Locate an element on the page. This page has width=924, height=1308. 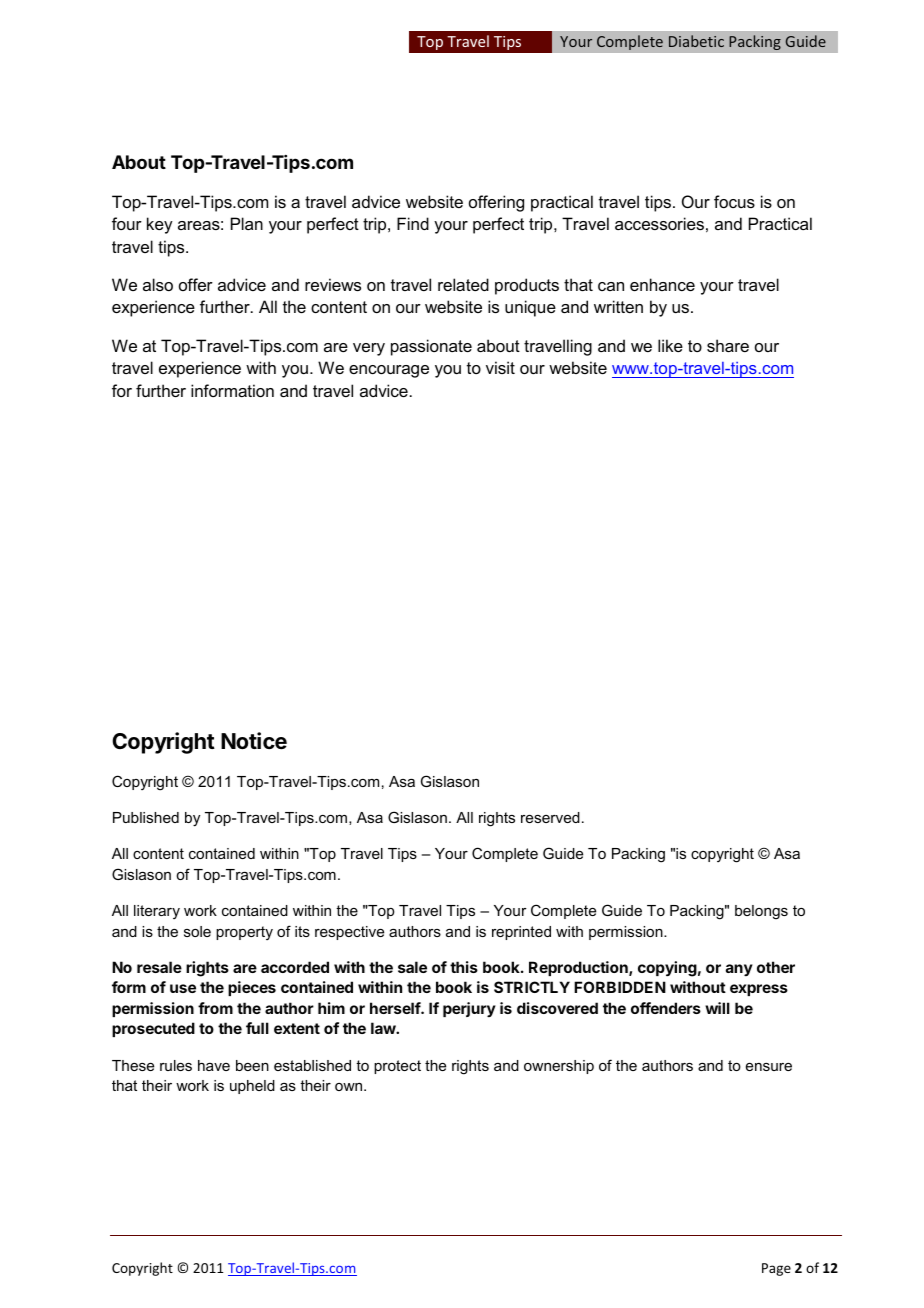
Diabetic is located at coordinates (696, 41).
